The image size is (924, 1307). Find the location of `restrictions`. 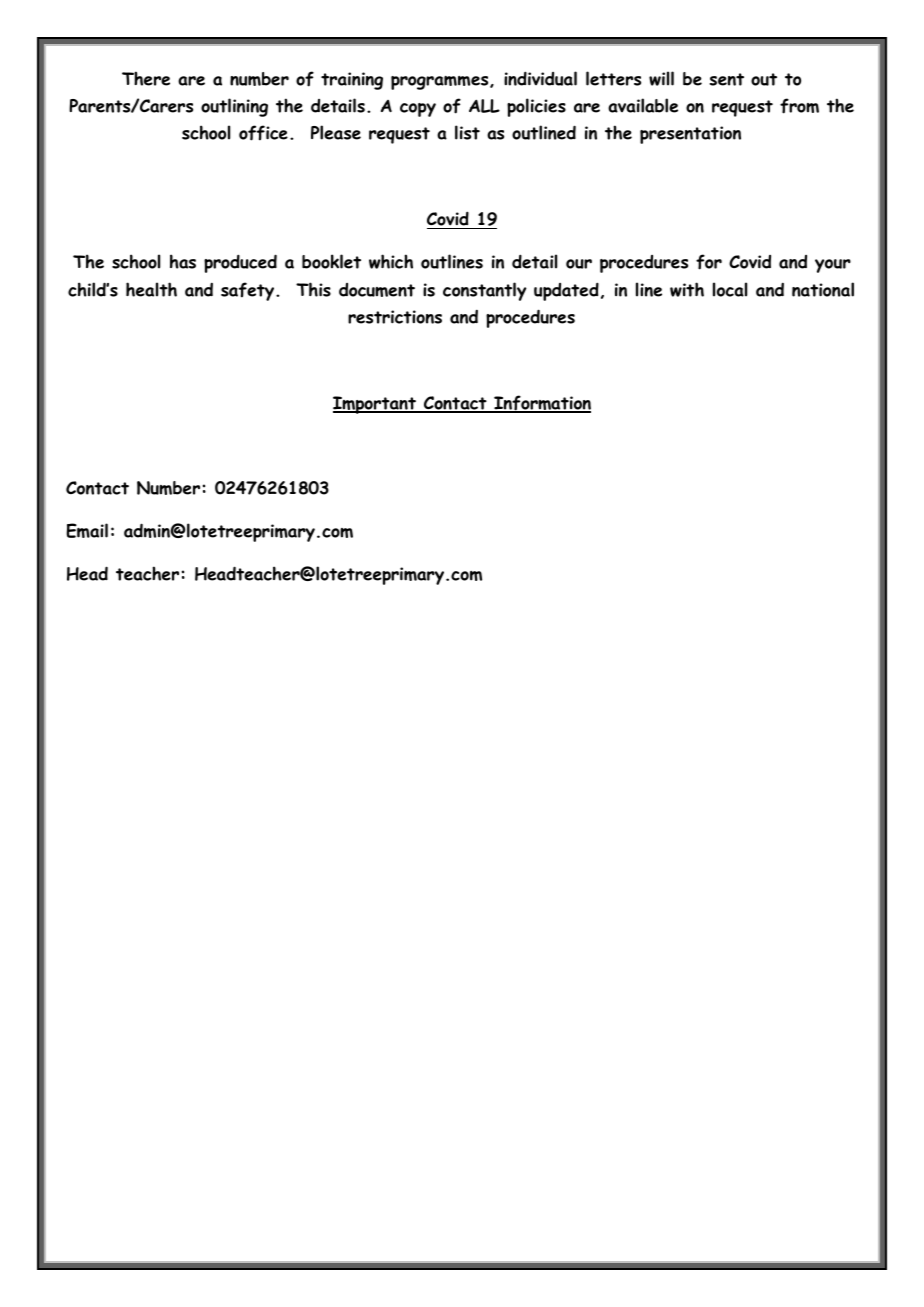

restrictions is located at coordinates (395, 317).
